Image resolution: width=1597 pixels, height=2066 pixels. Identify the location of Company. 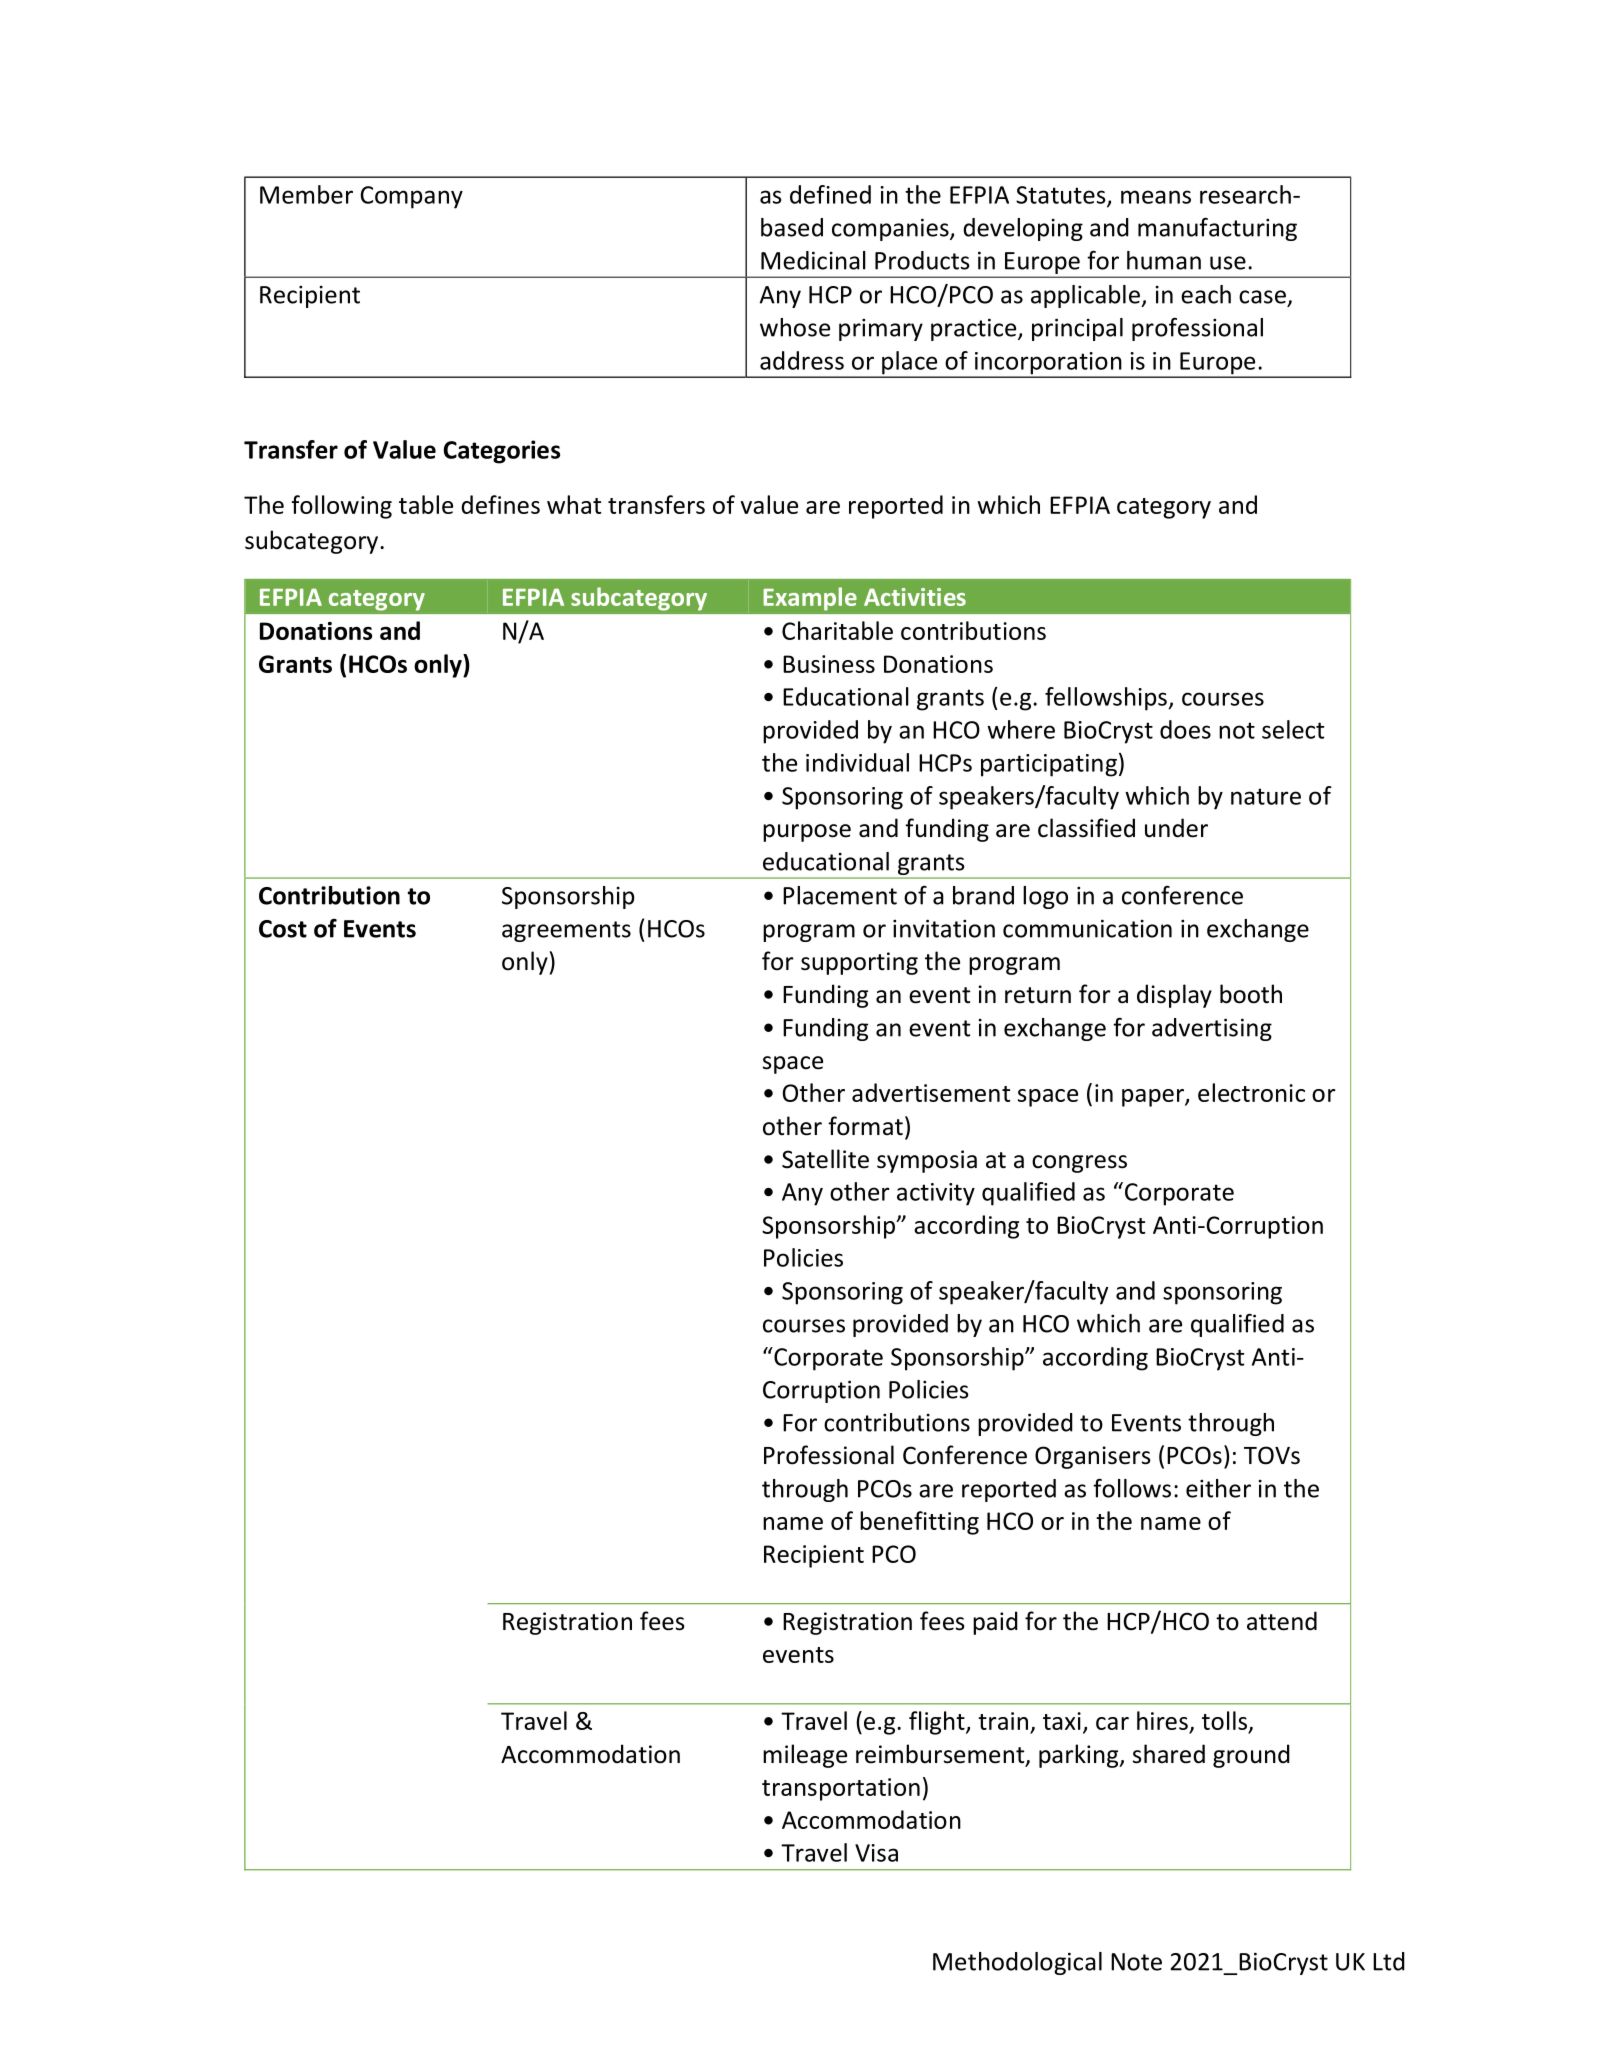
(411, 197).
